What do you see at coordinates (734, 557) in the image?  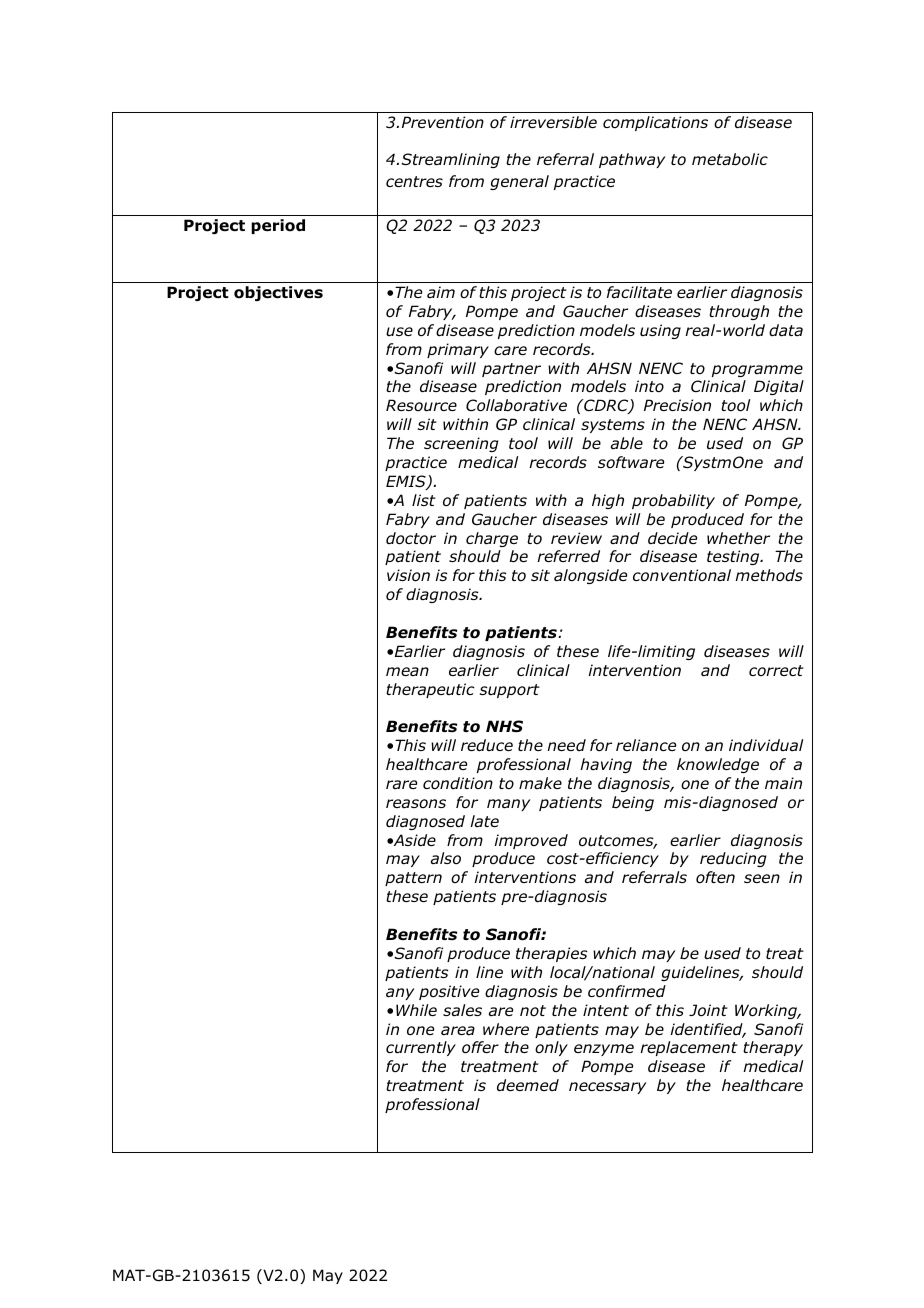 I see `testing` at bounding box center [734, 557].
